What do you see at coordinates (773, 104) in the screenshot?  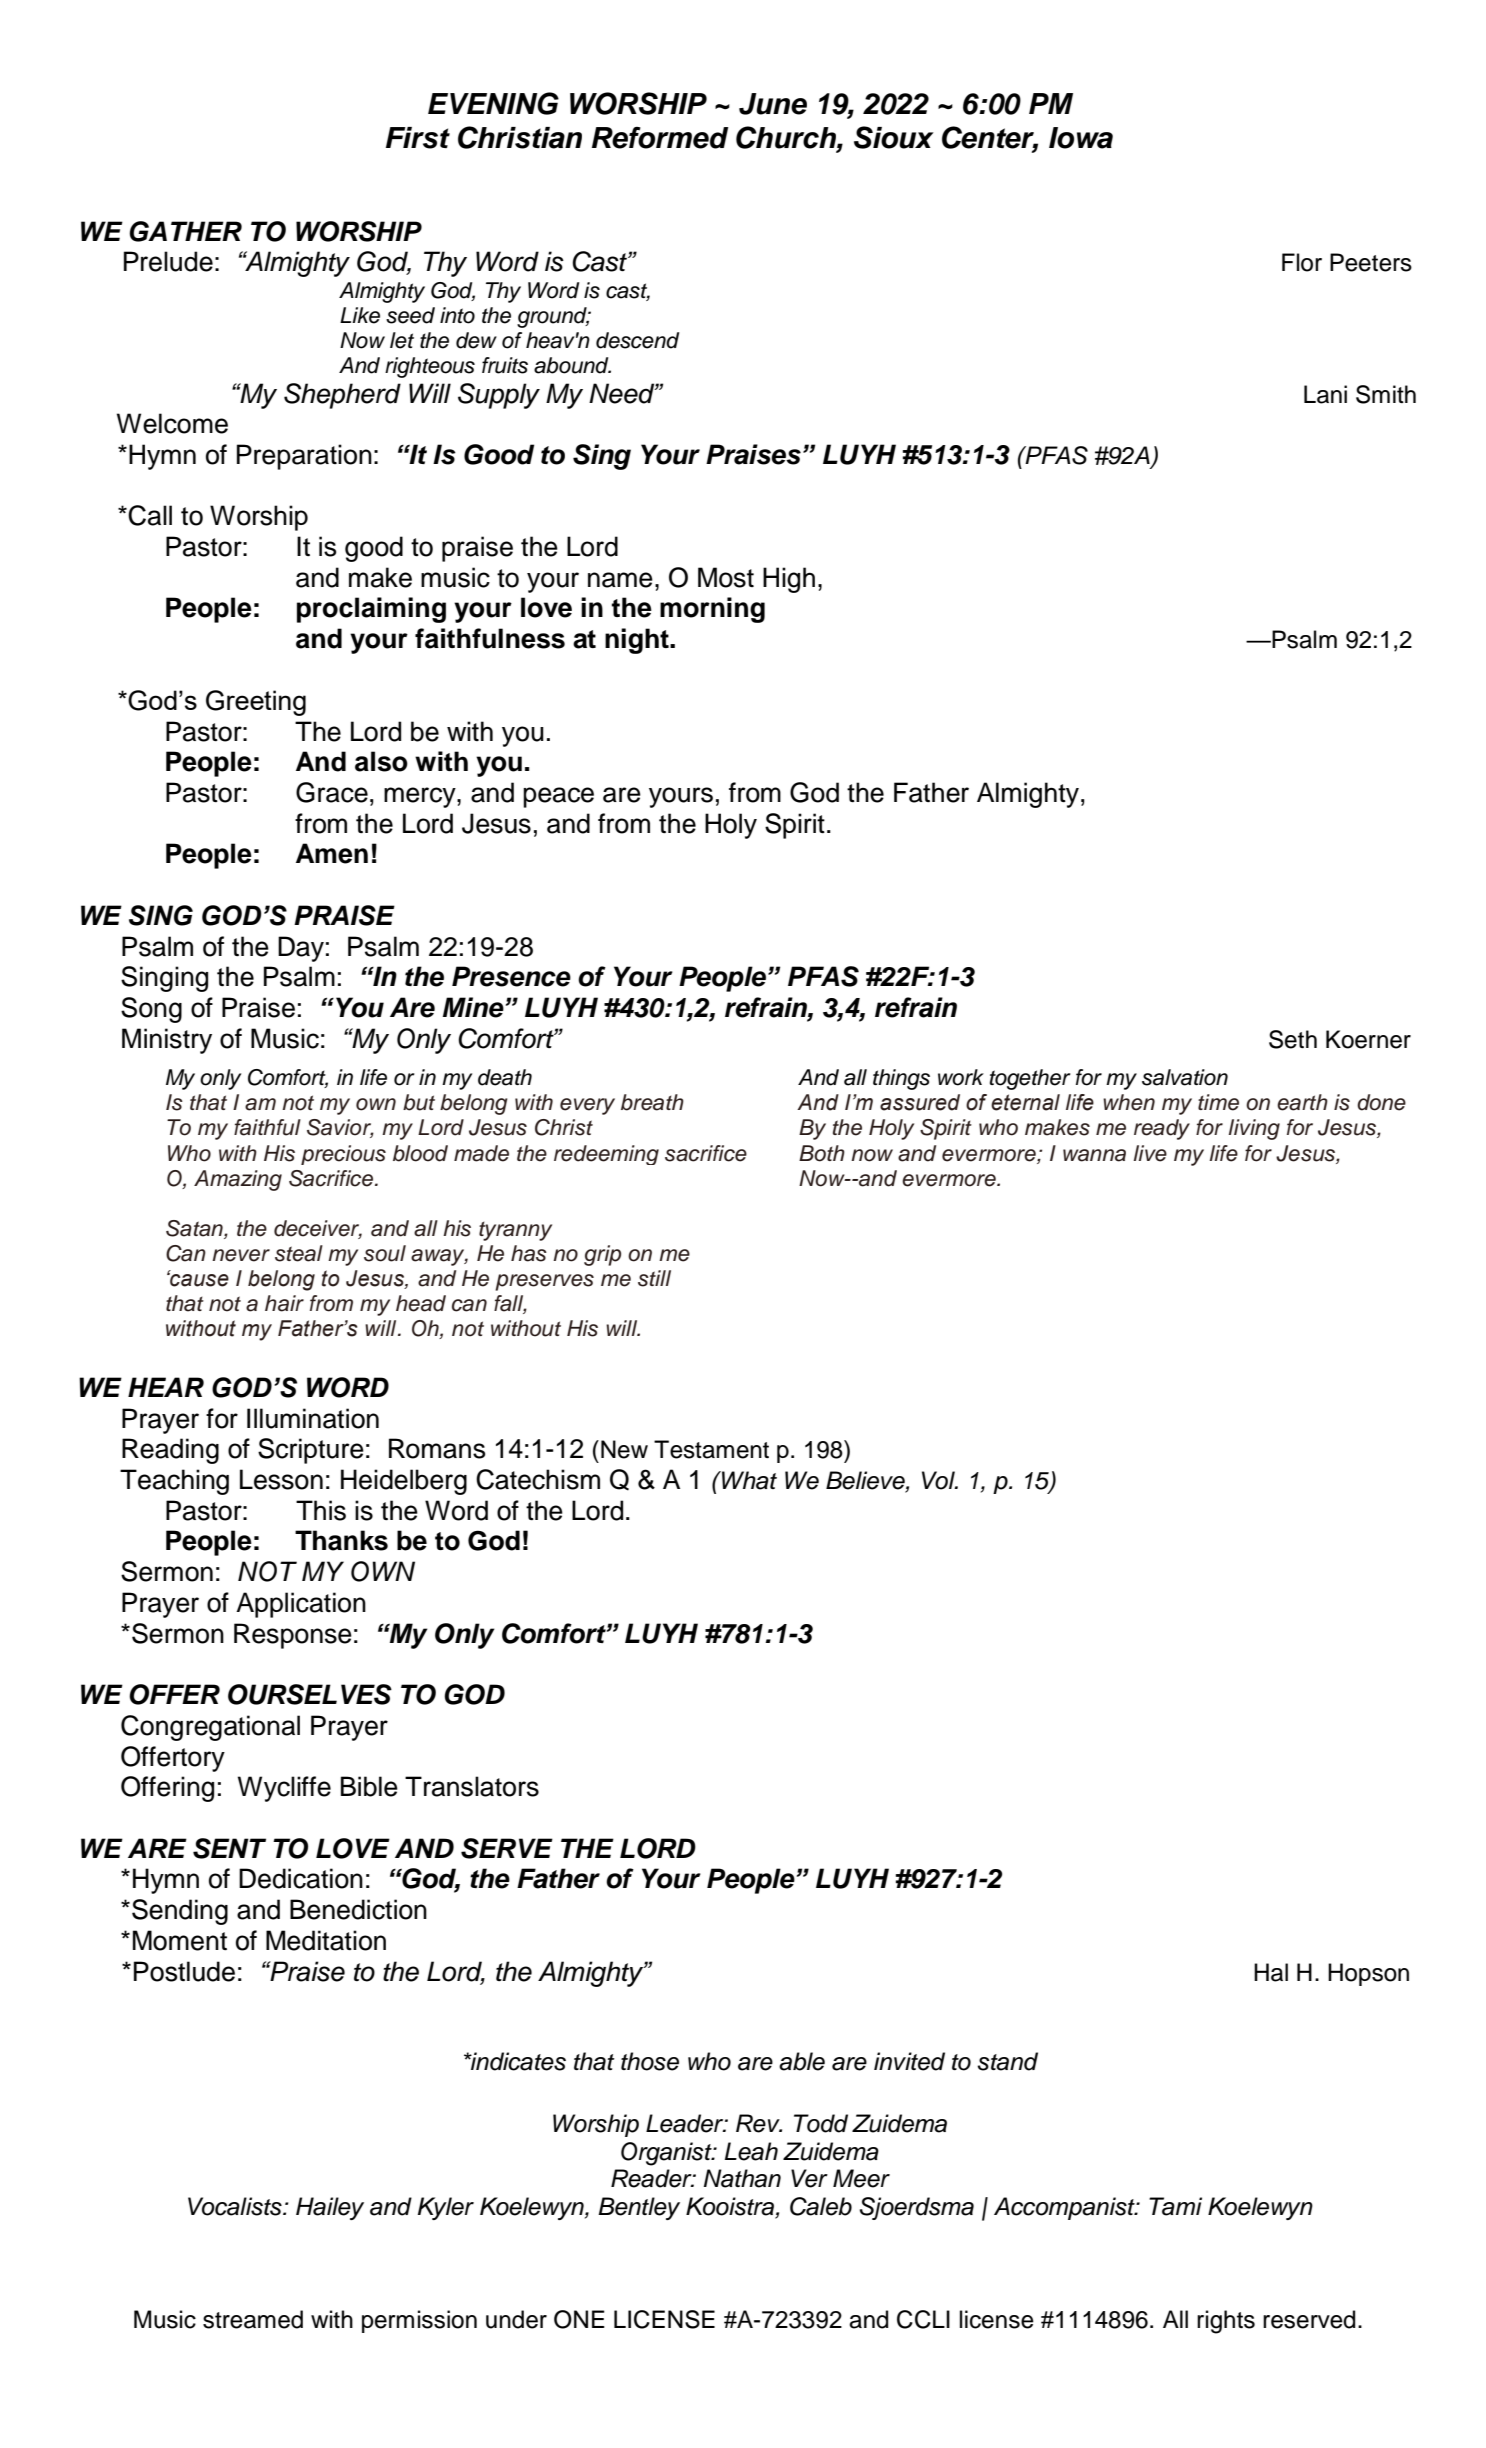 I see `June` at bounding box center [773, 104].
